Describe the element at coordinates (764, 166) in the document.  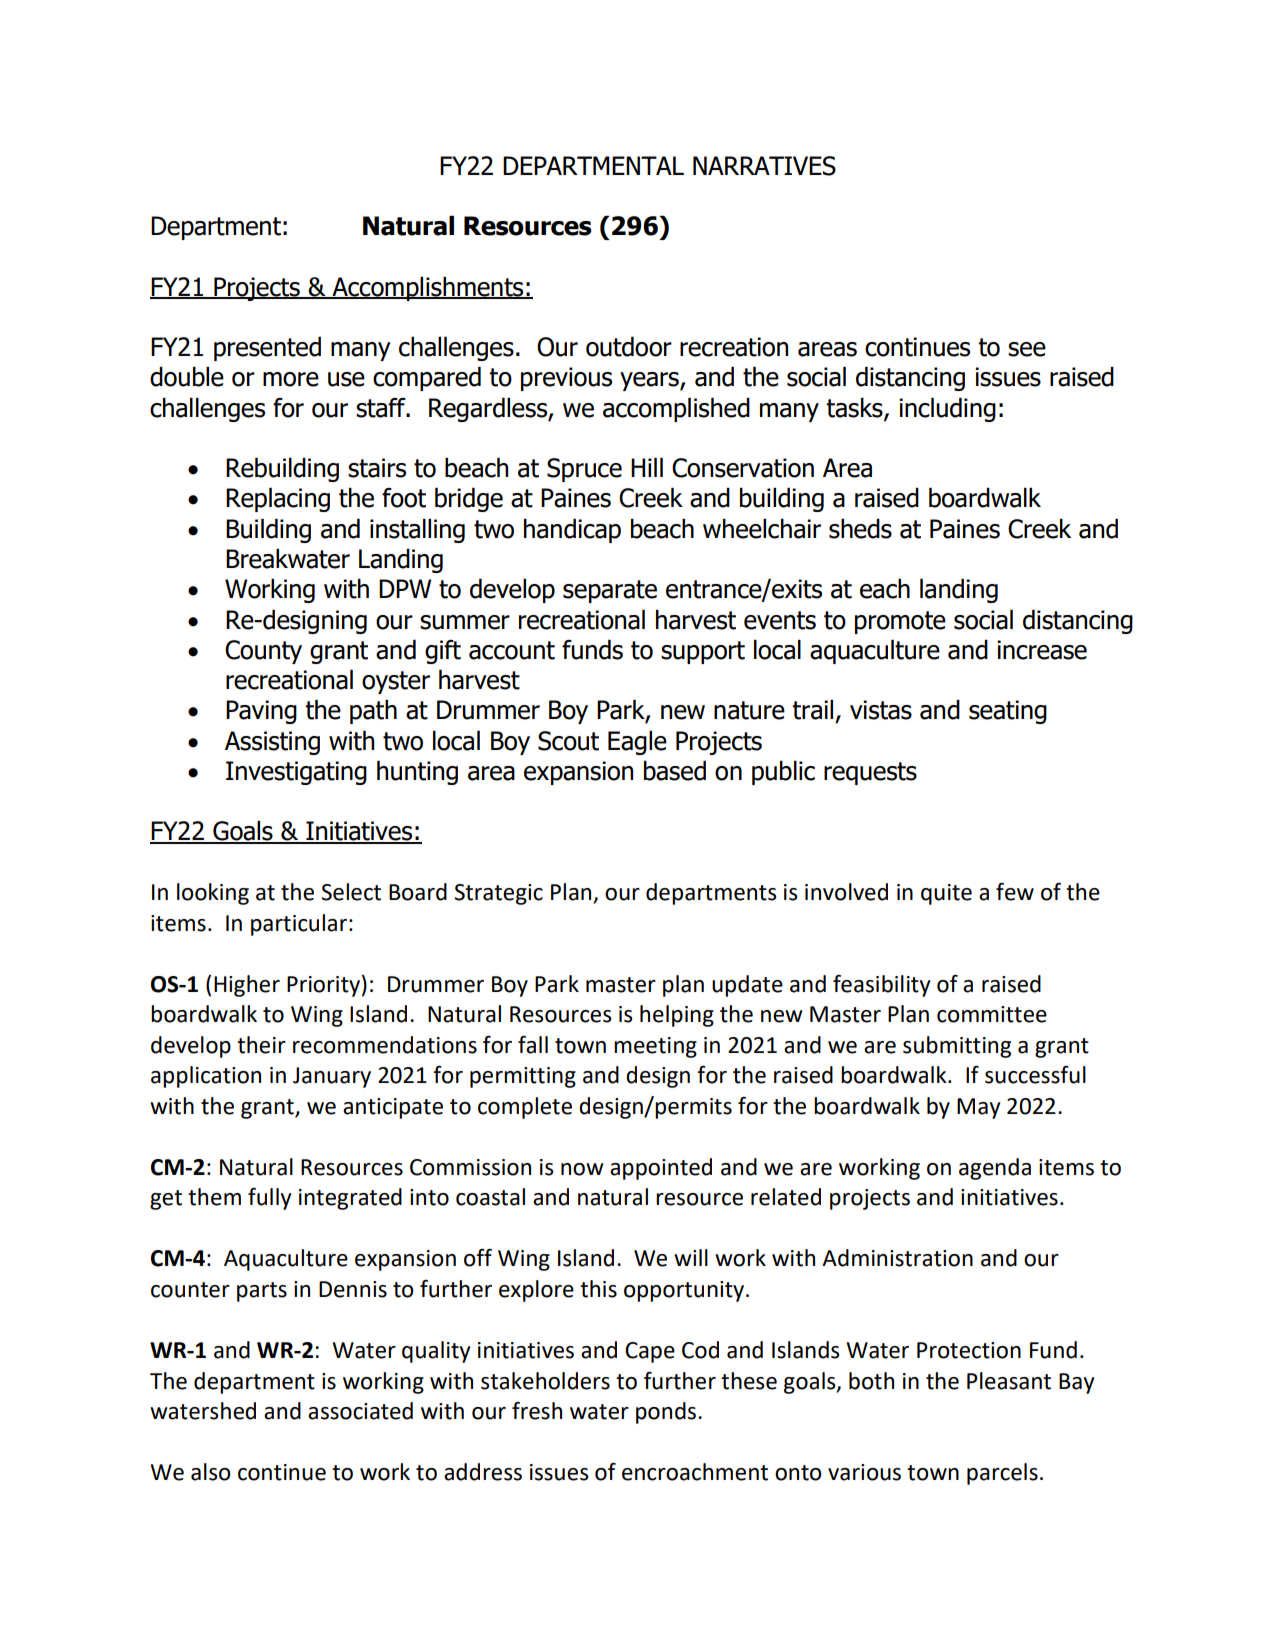
I see `NARRATIVES` at that location.
